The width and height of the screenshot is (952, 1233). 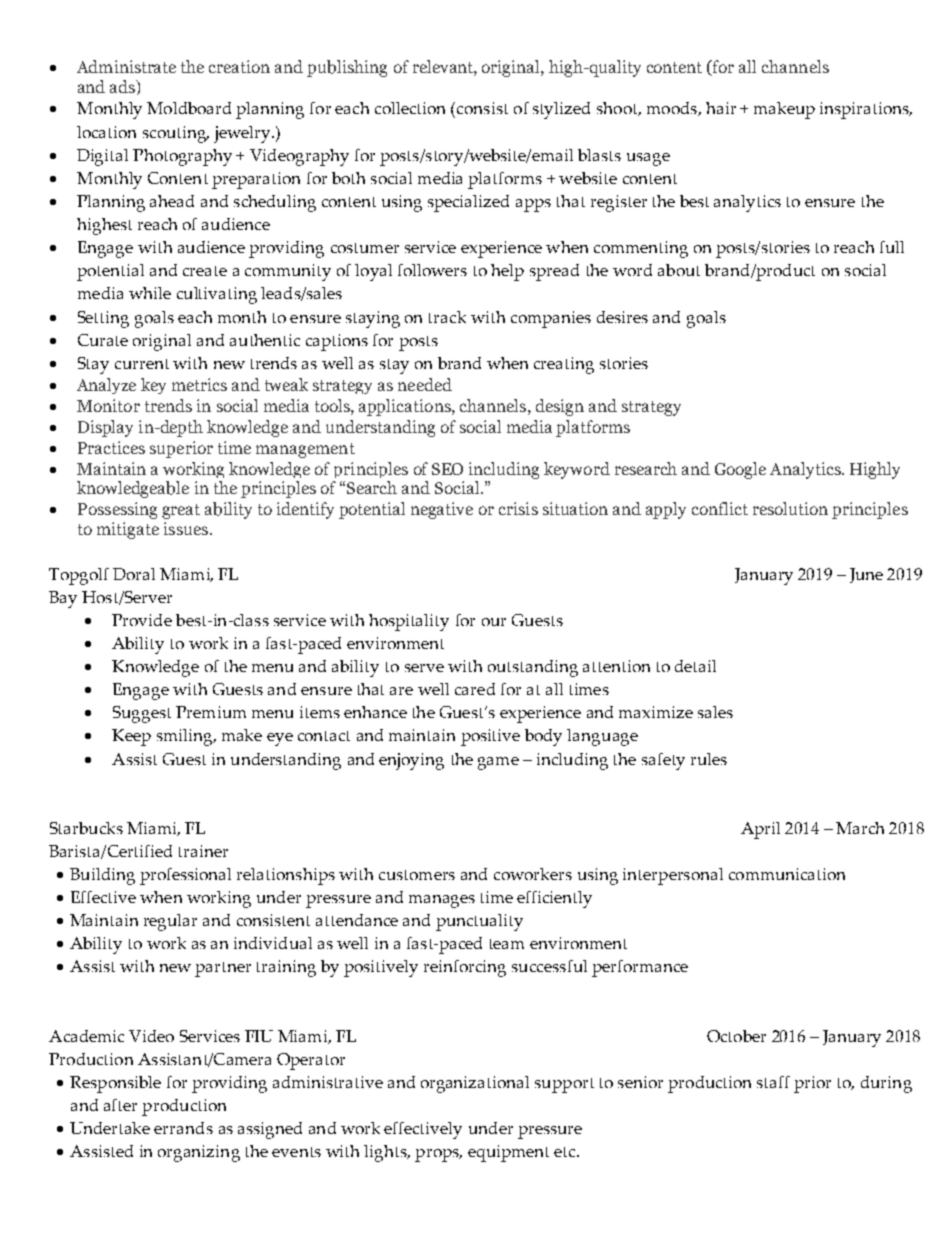 I want to click on superior, so click(x=181, y=449).
